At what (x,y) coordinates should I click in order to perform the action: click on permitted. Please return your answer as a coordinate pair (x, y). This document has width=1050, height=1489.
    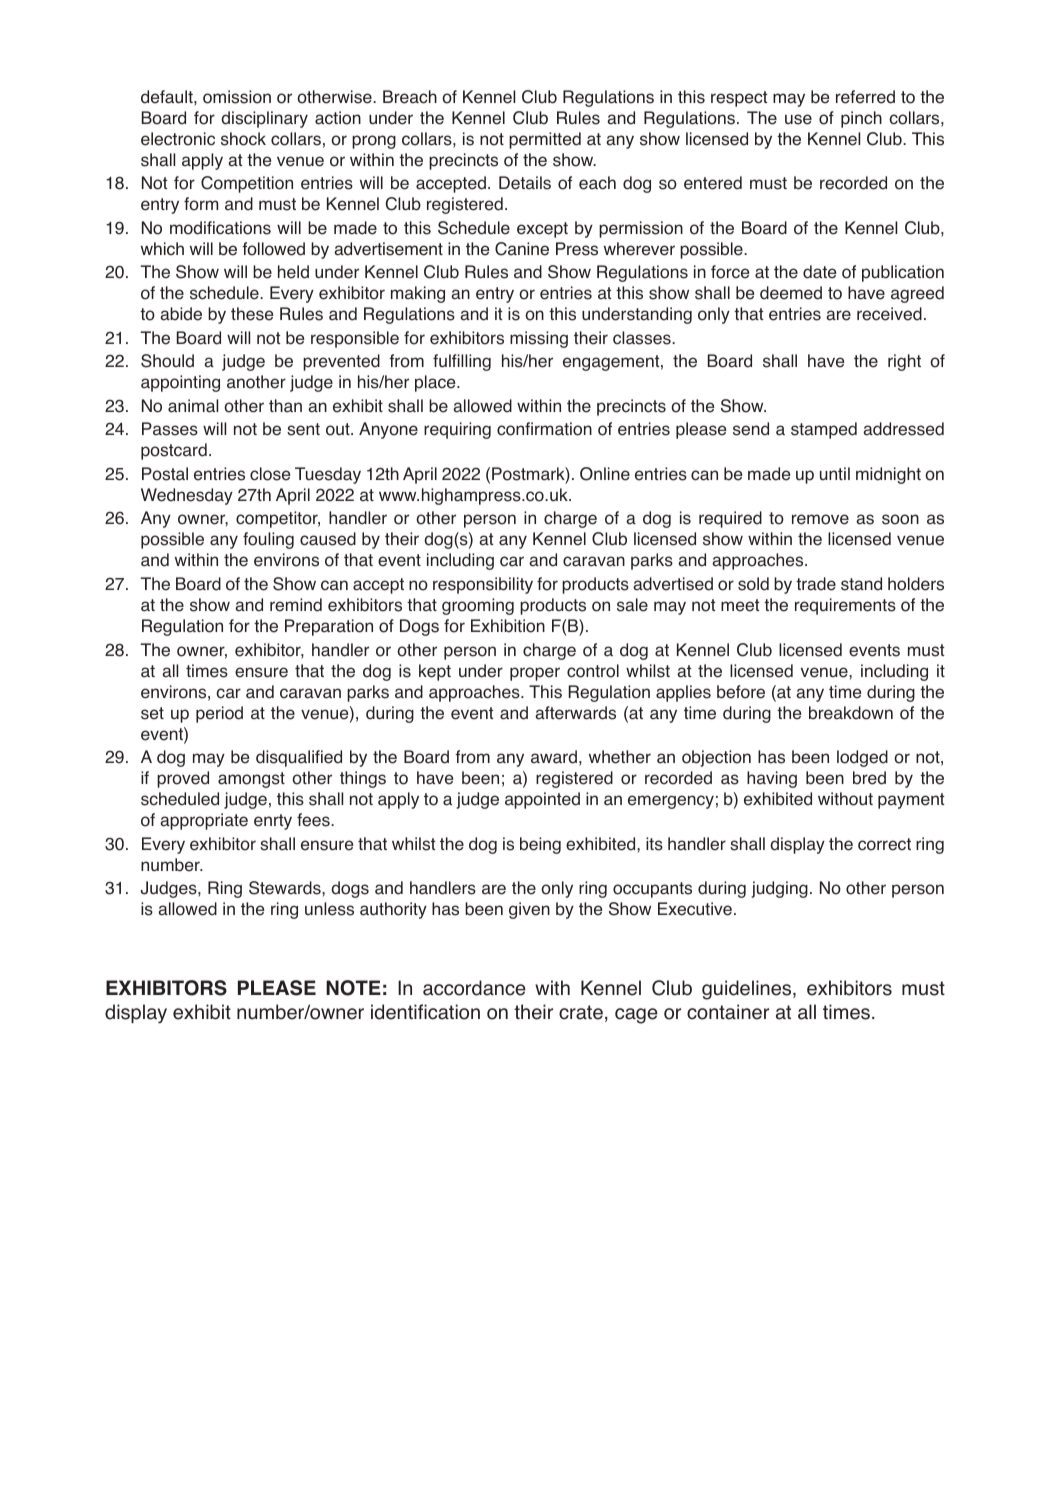
    Looking at the image, I should click on (545, 140).
